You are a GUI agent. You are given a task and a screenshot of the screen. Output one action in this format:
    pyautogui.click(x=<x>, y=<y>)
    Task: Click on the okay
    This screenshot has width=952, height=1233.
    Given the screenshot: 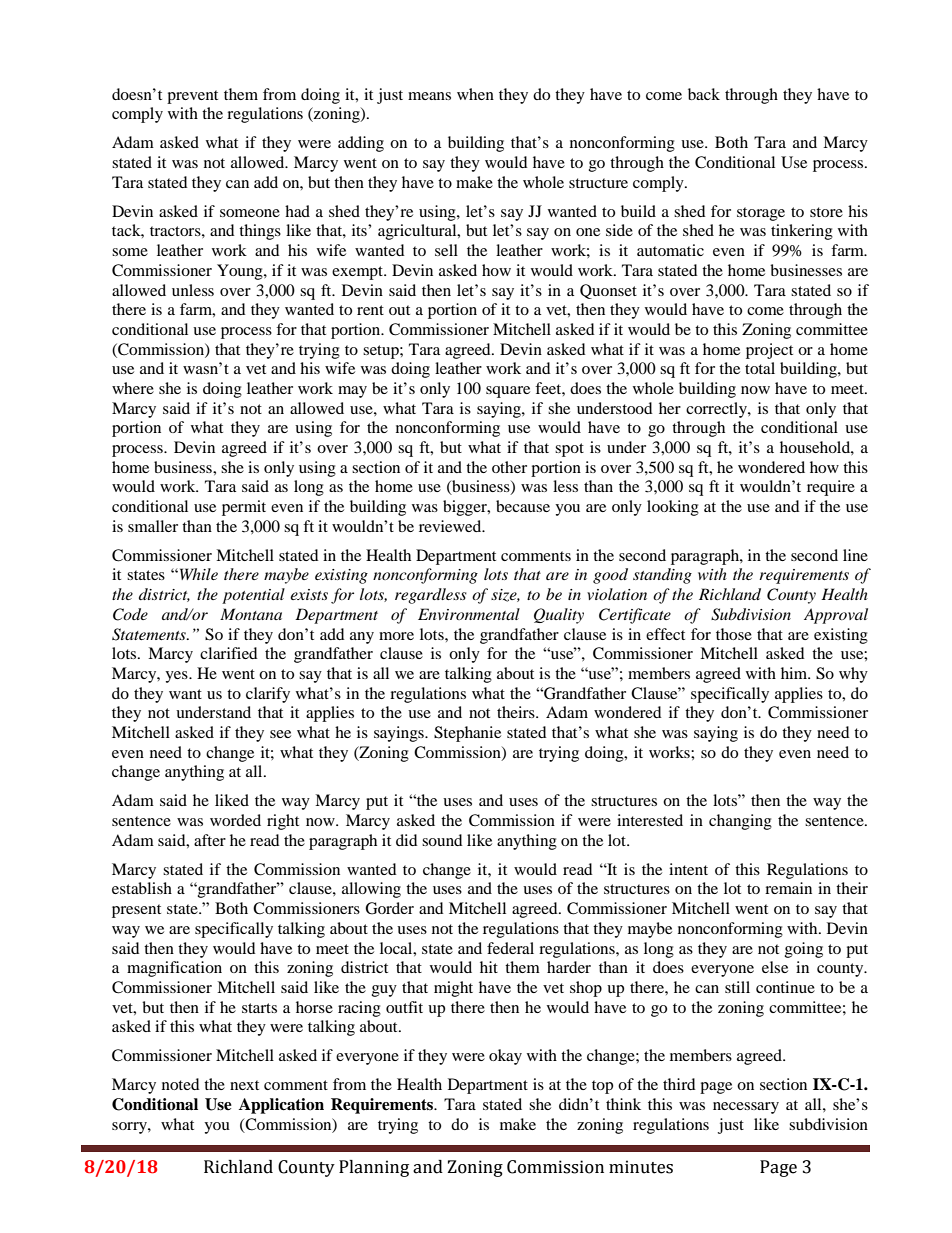 What is the action you would take?
    pyautogui.click(x=505, y=1057)
